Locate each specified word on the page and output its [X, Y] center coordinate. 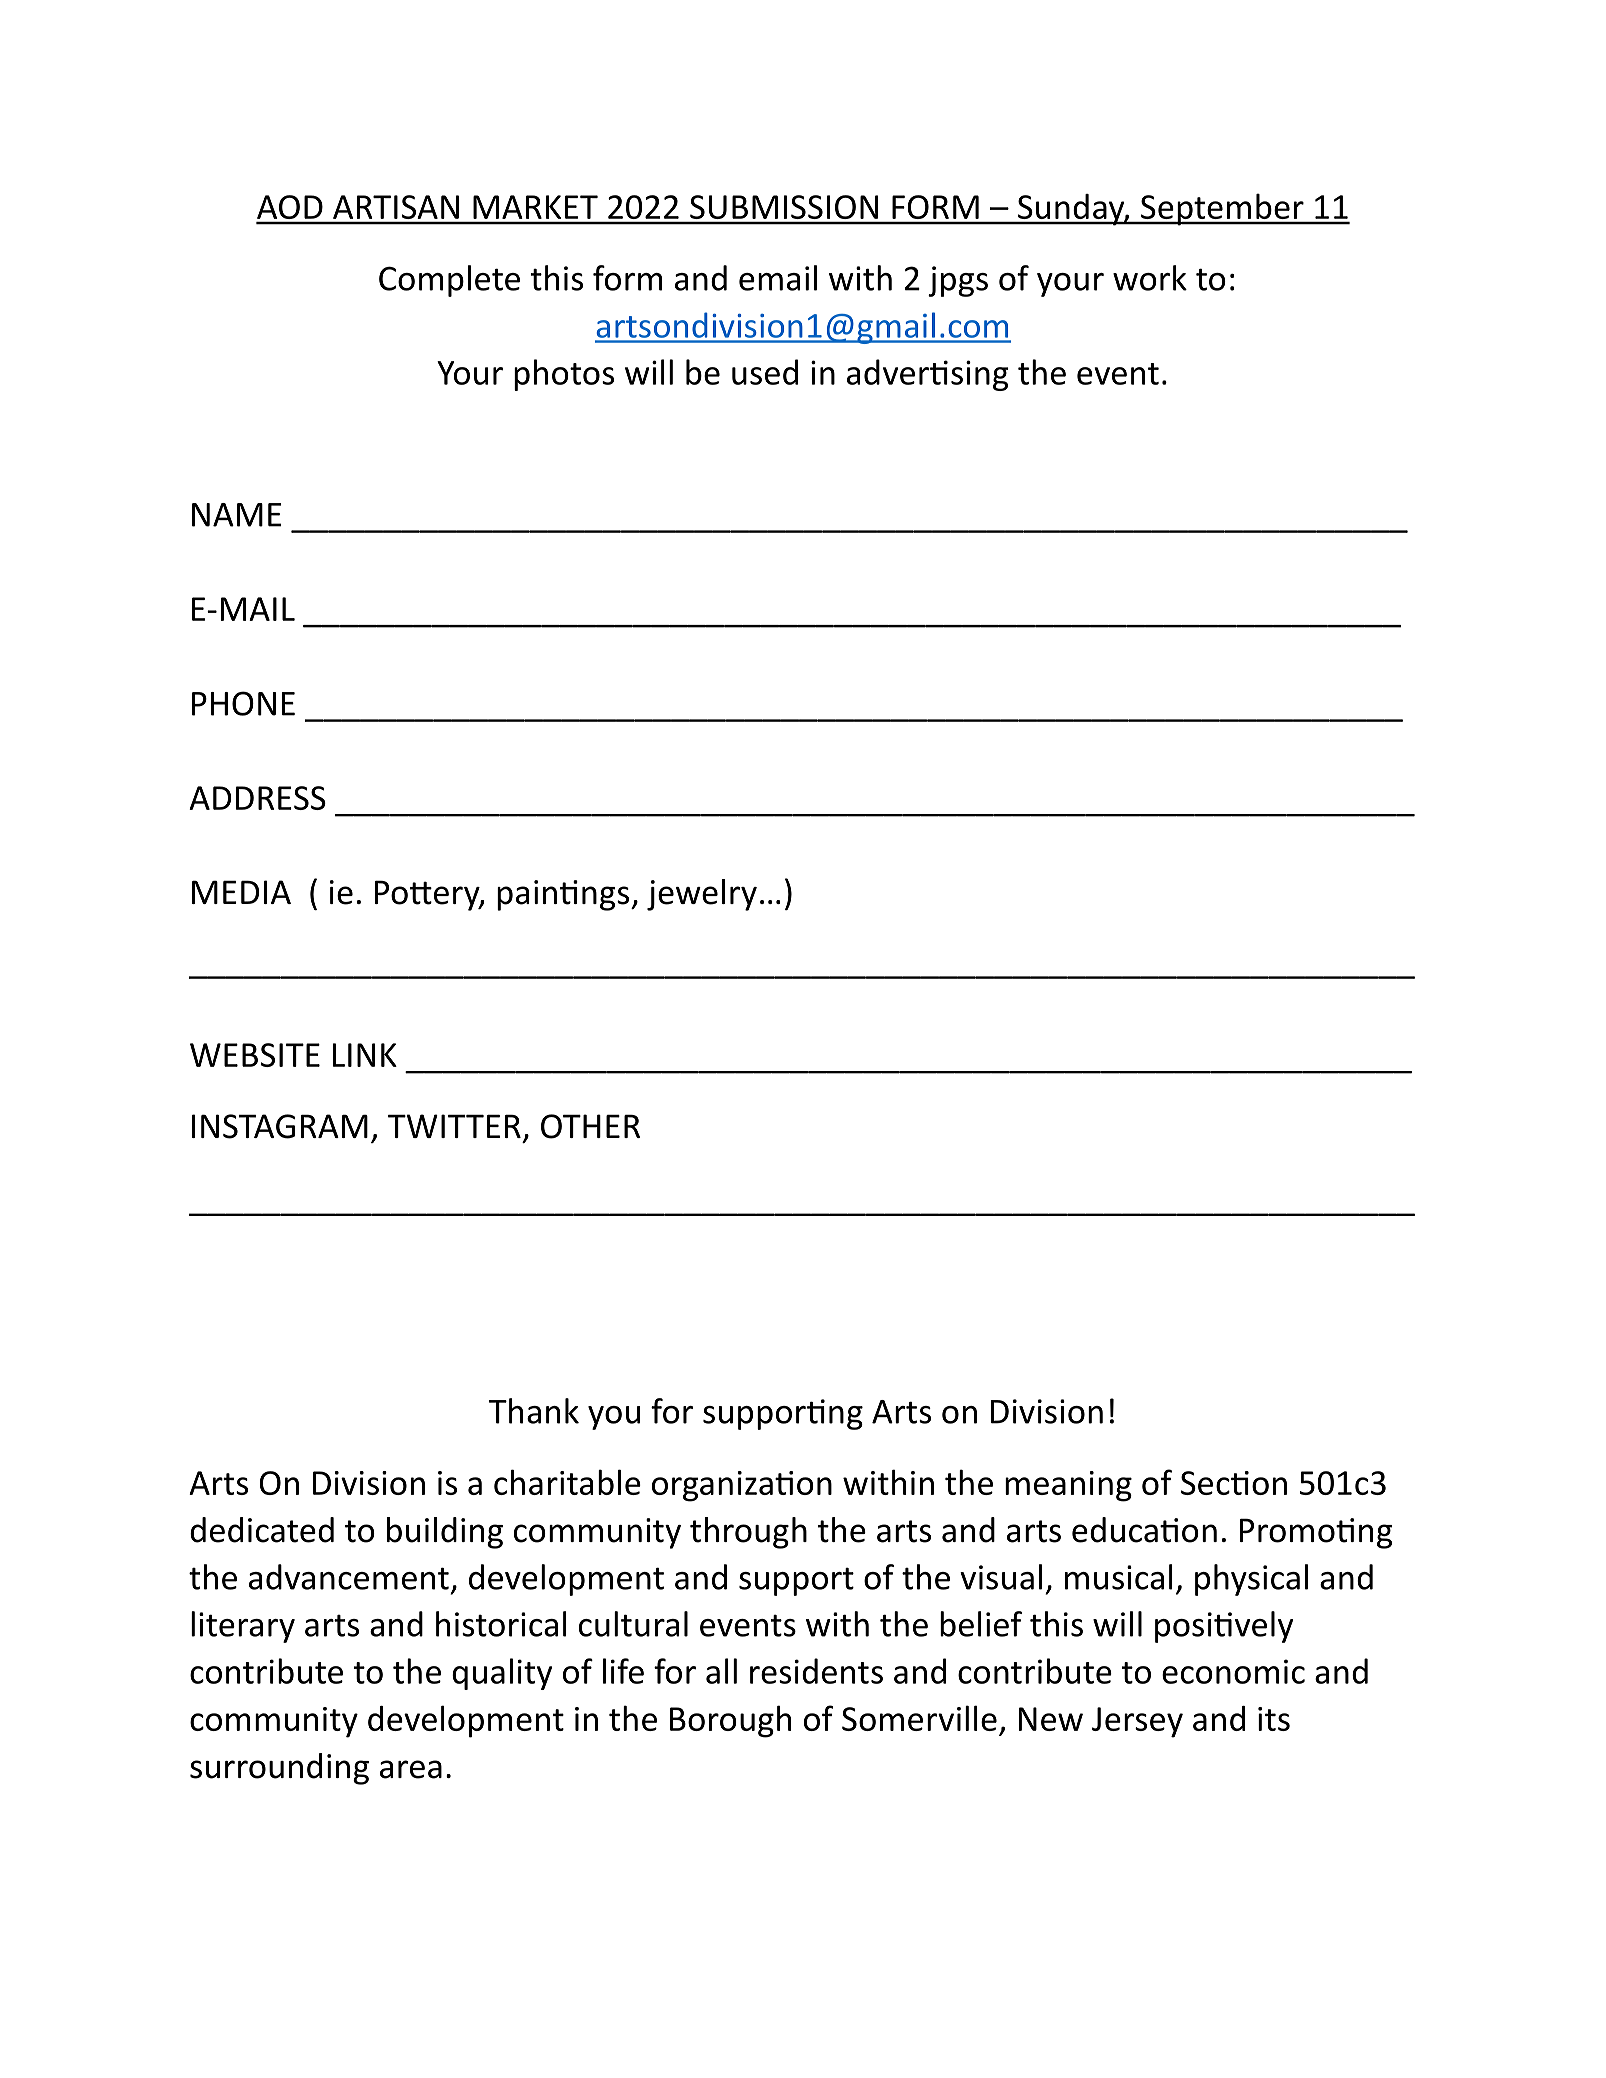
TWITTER [454, 1126]
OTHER [590, 1126]
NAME [237, 515]
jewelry [702, 895]
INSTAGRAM [280, 1126]
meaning [1068, 1486]
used [765, 372]
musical [1119, 1577]
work [1150, 278]
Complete [449, 281]
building [445, 1533]
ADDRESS [257, 798]
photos [564, 375]
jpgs [958, 281]
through [748, 1533]
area [411, 1769]
